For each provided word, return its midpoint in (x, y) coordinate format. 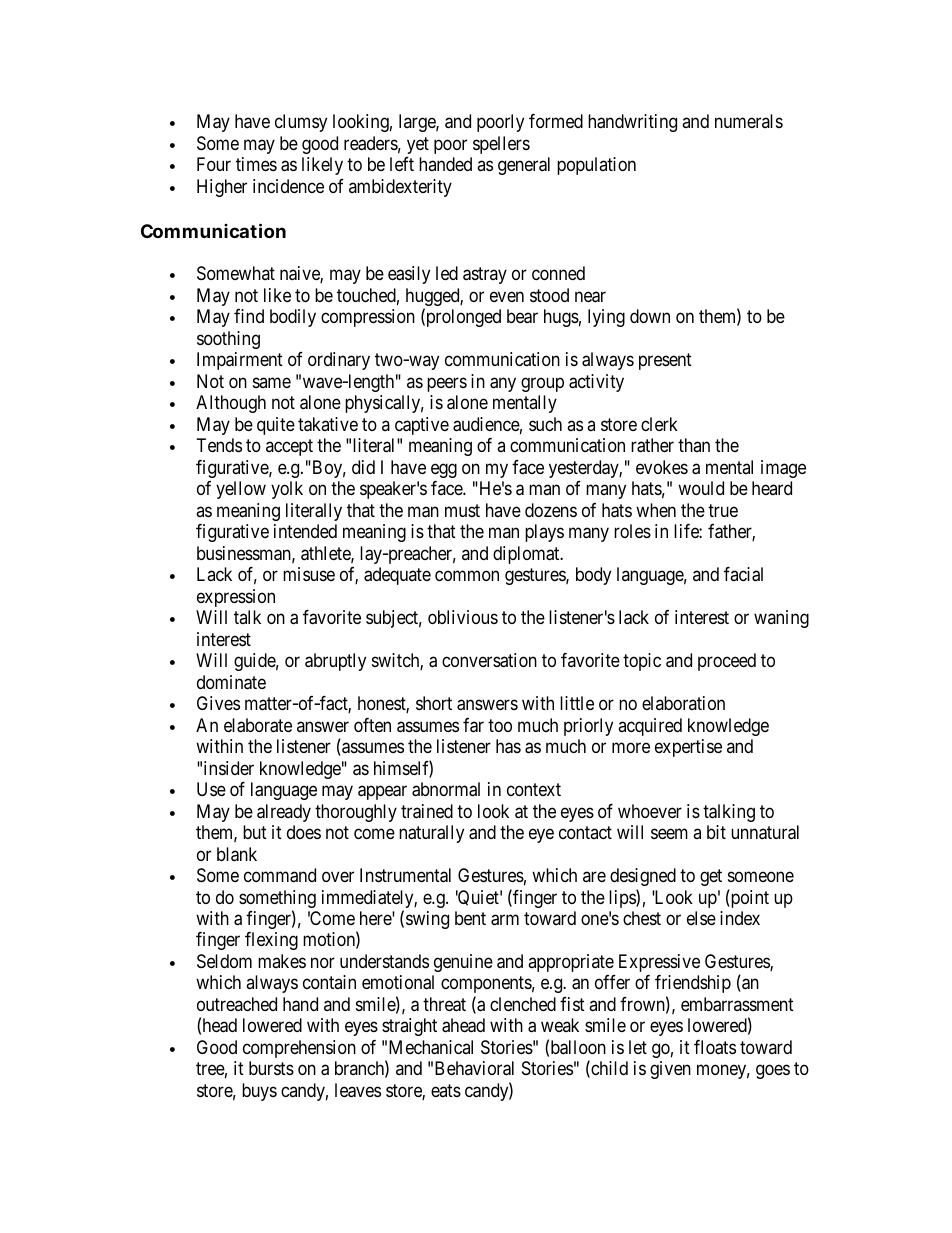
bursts (271, 1068)
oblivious (463, 617)
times (256, 164)
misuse (309, 574)
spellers (501, 145)
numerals (749, 121)
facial (743, 574)
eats (446, 1090)
